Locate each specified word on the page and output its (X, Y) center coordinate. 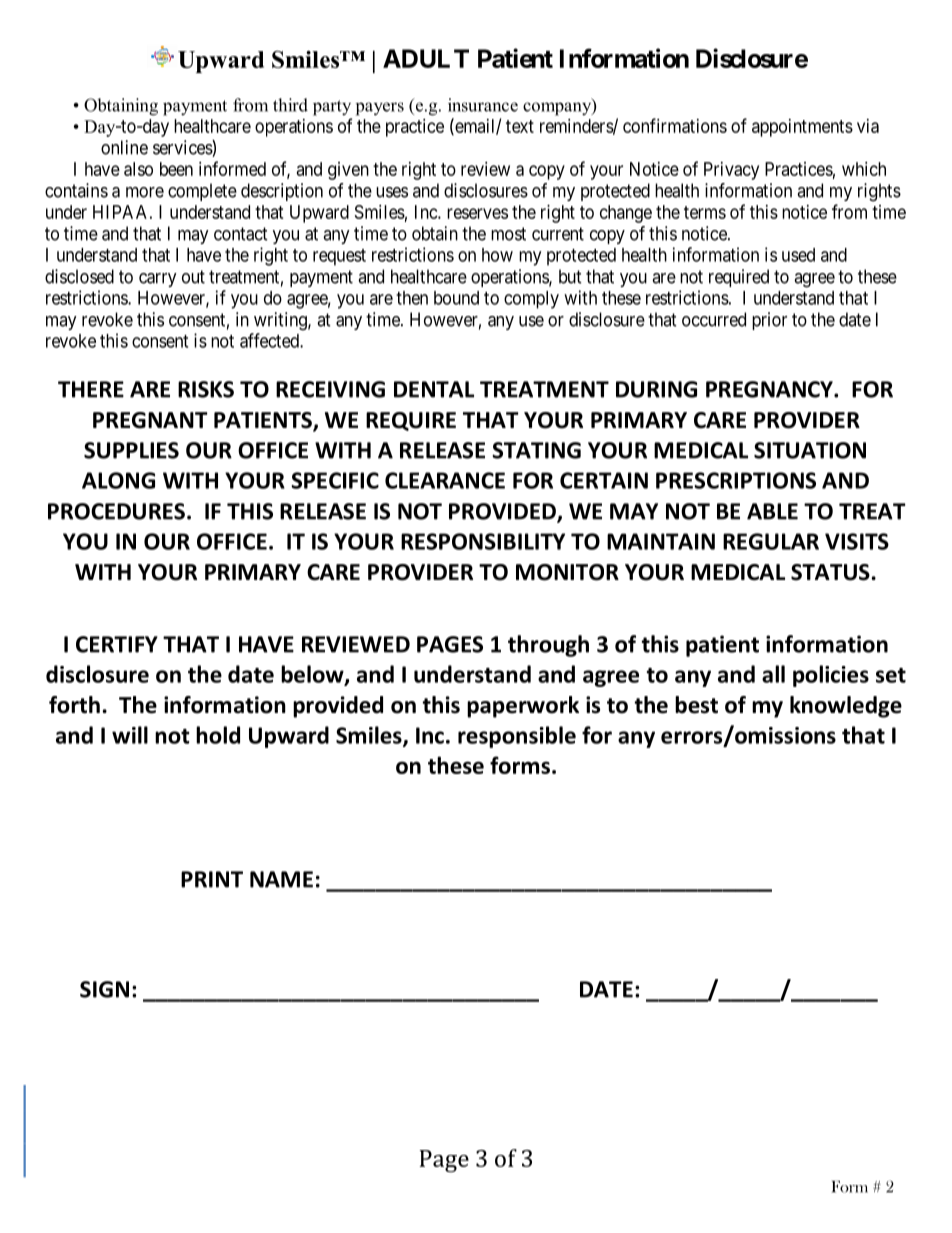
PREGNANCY (770, 389)
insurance (483, 105)
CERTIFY (117, 644)
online (124, 147)
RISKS (206, 389)
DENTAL (434, 389)
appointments (802, 128)
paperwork (523, 707)
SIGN (104, 989)
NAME (281, 879)
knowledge (846, 707)
